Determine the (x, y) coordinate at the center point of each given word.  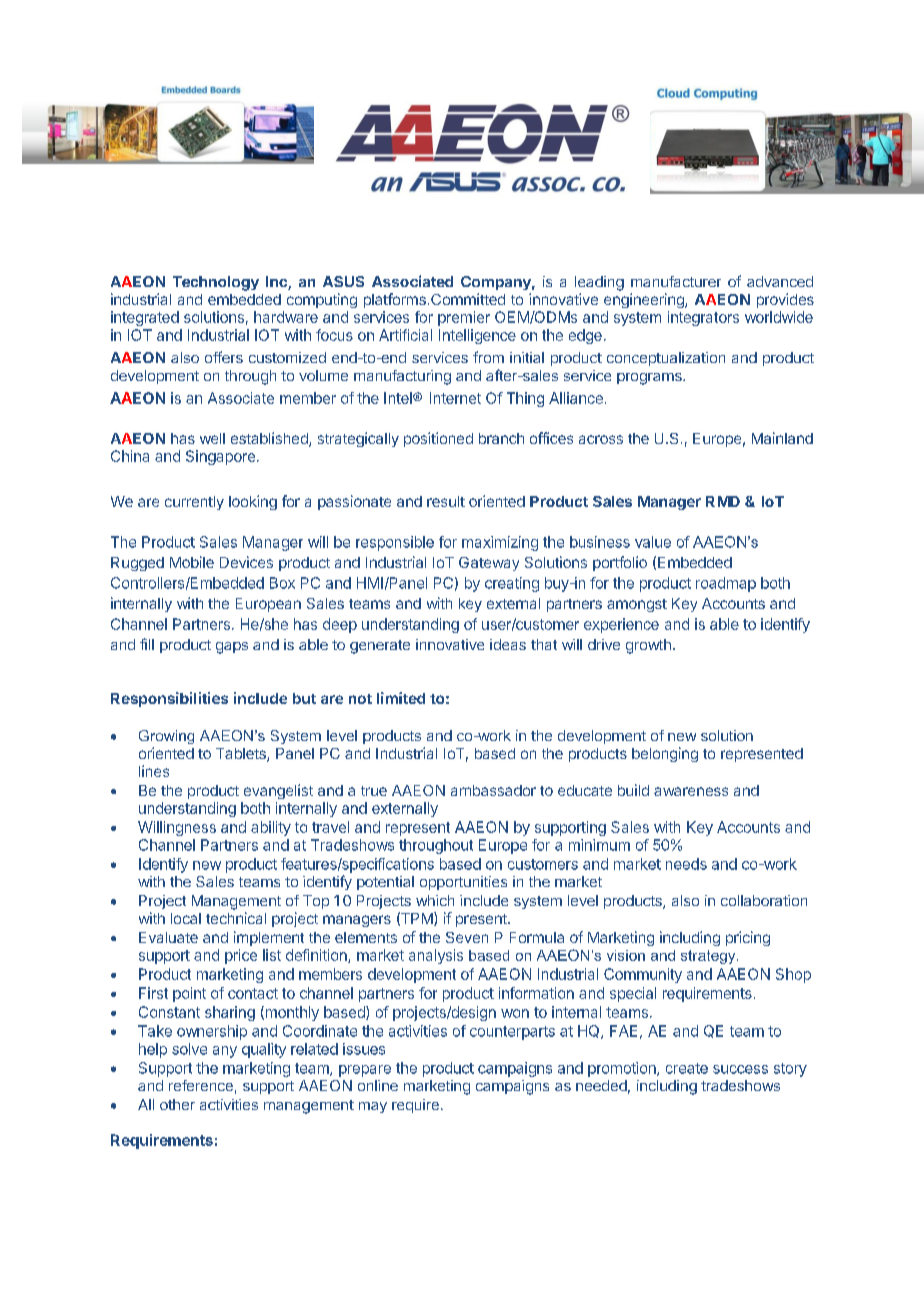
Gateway (489, 564)
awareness (691, 791)
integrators (703, 318)
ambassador (493, 790)
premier (464, 318)
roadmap (726, 584)
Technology (216, 283)
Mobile (192, 562)
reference (201, 1085)
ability (271, 828)
